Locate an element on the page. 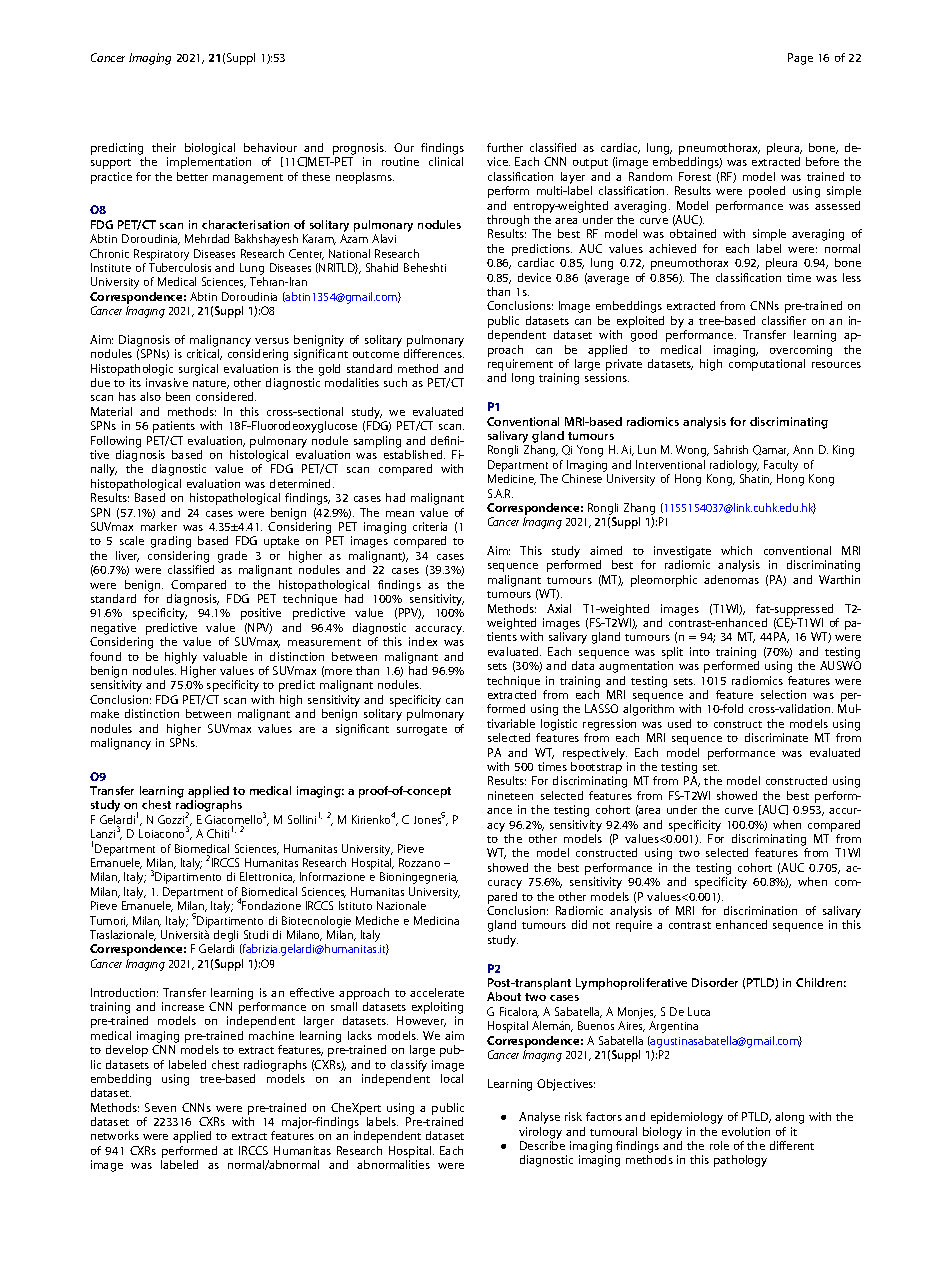 Image resolution: width=952 pixels, height=1265 pixels. Faculty is located at coordinates (781, 466).
